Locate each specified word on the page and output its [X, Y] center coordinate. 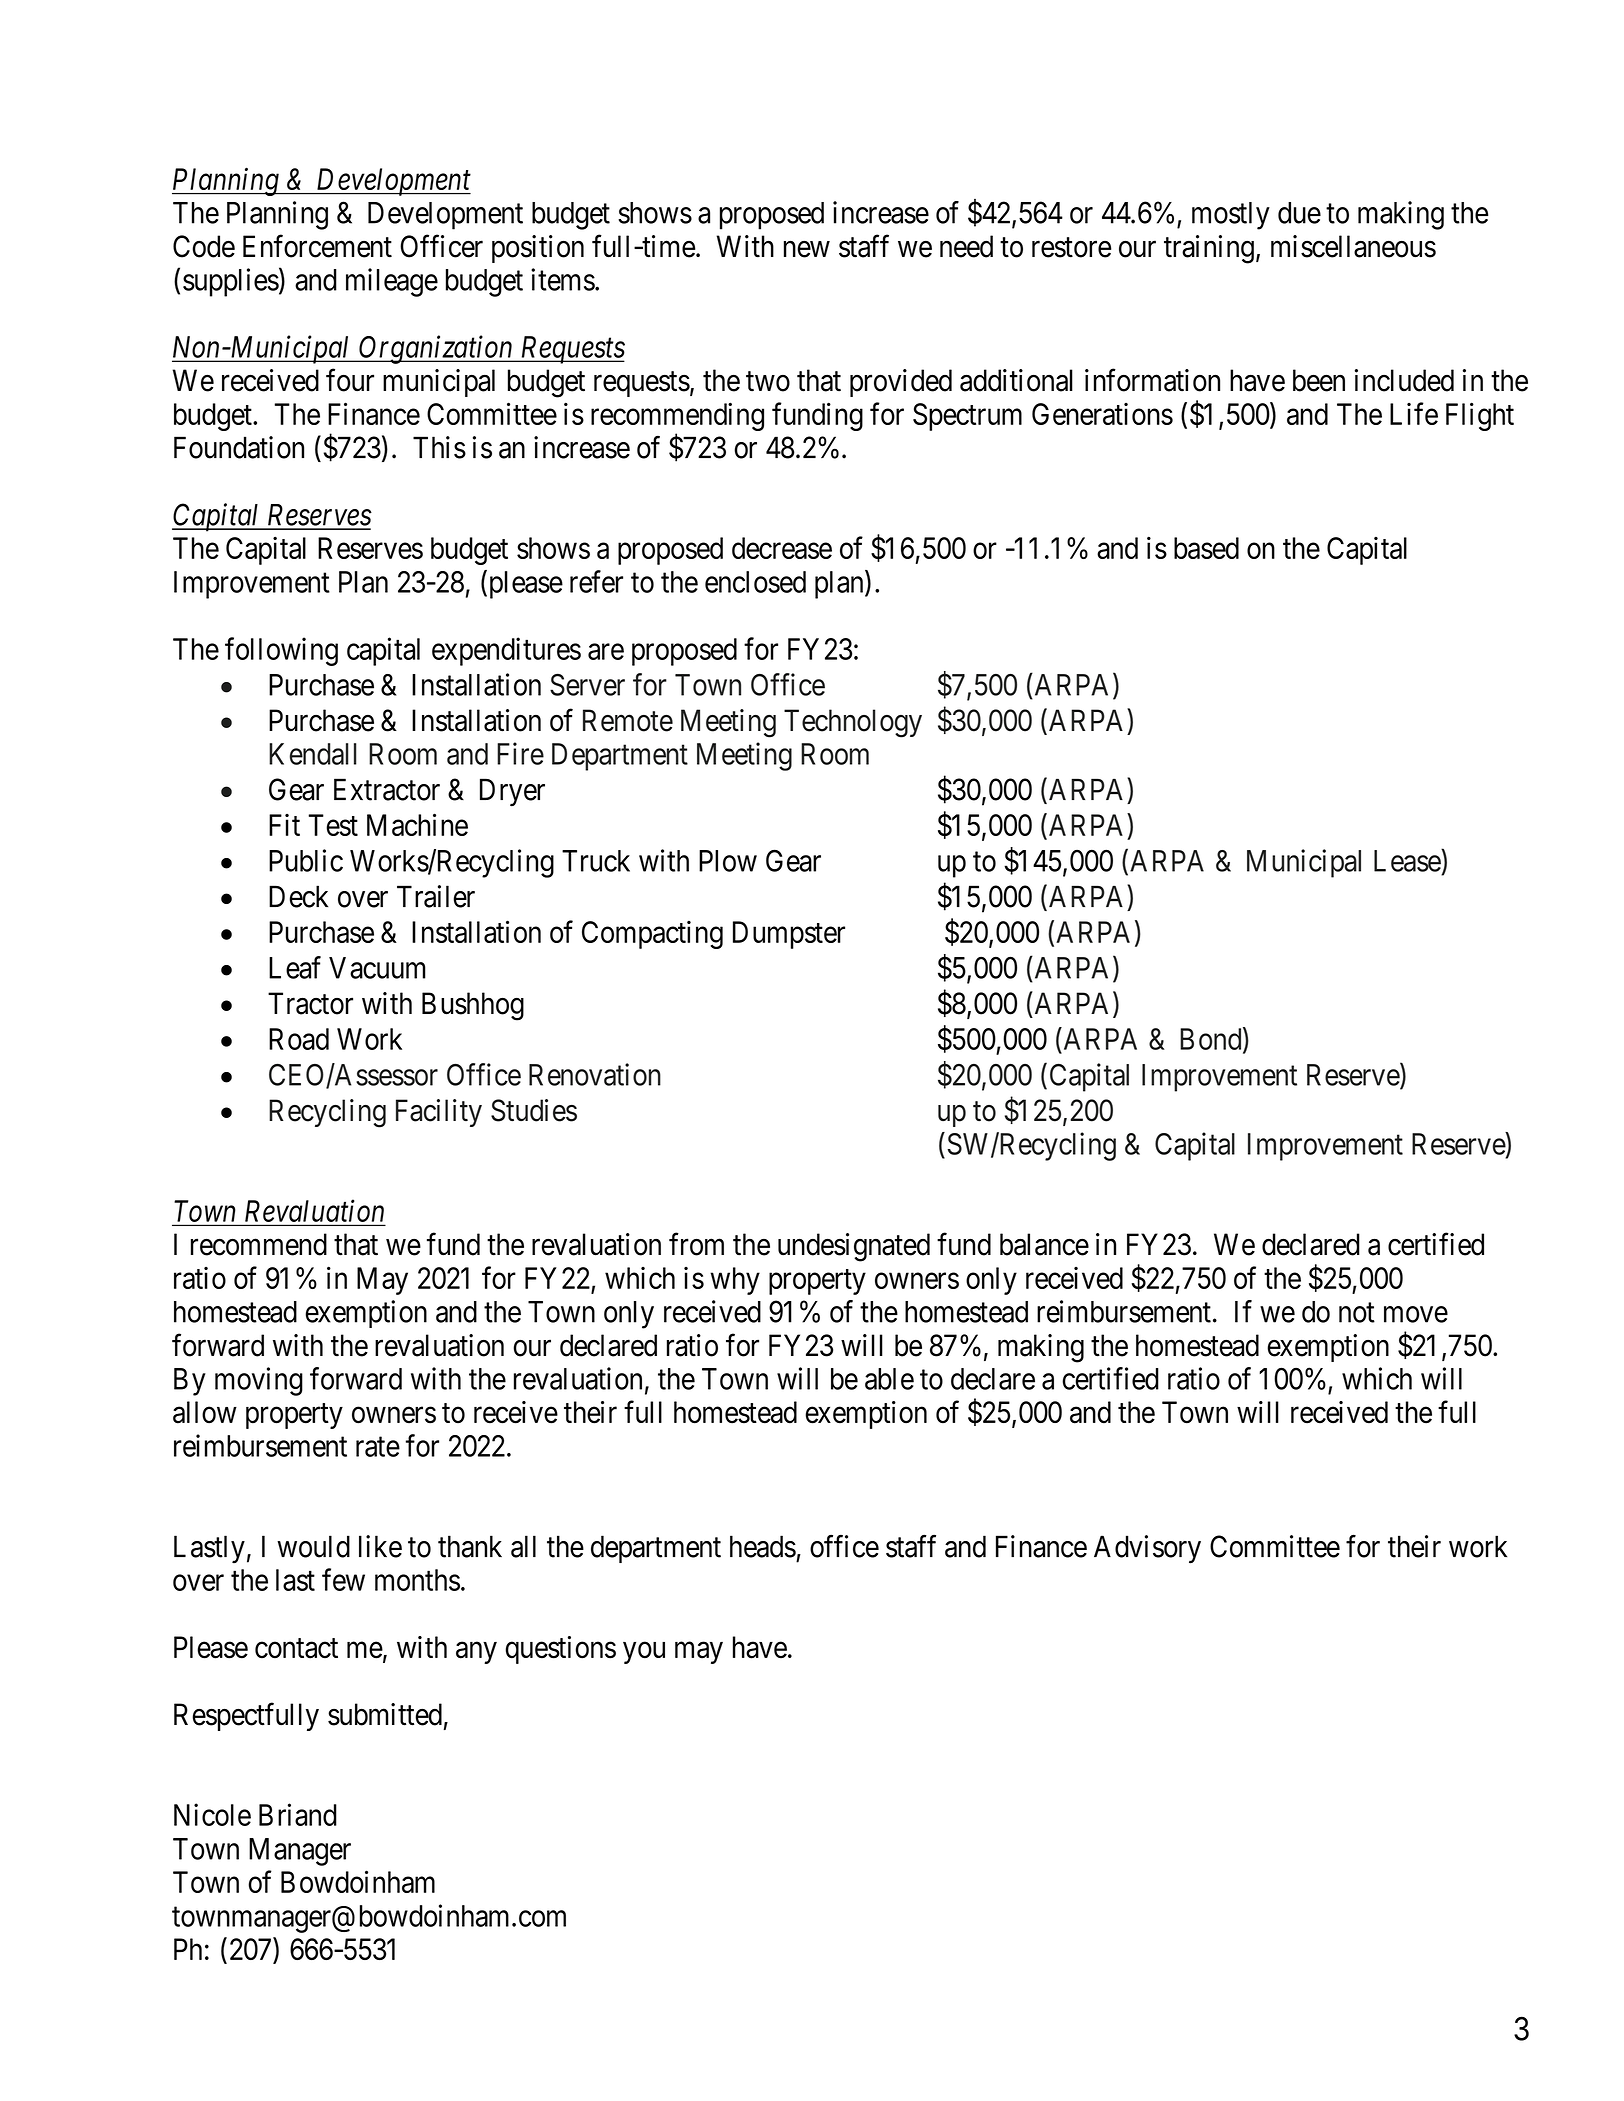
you [644, 1653]
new [807, 249]
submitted [385, 1714]
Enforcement [317, 246]
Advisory [1147, 1549]
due [1299, 213]
